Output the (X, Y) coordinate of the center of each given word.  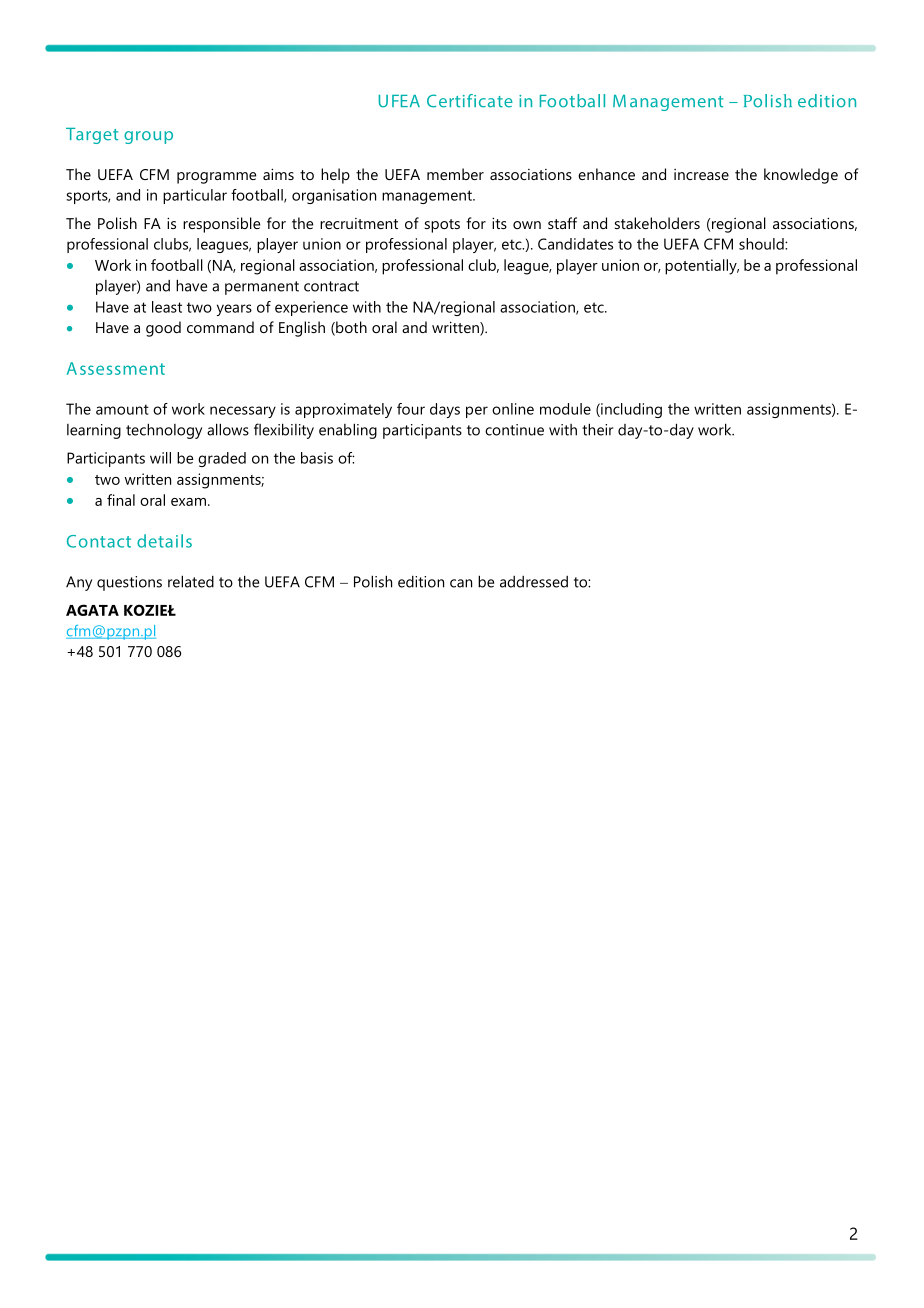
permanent (262, 288)
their (598, 429)
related (191, 581)
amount (122, 409)
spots (442, 226)
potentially (702, 267)
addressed (534, 582)
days (445, 410)
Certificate (470, 101)
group (148, 137)
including (630, 410)
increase (701, 174)
